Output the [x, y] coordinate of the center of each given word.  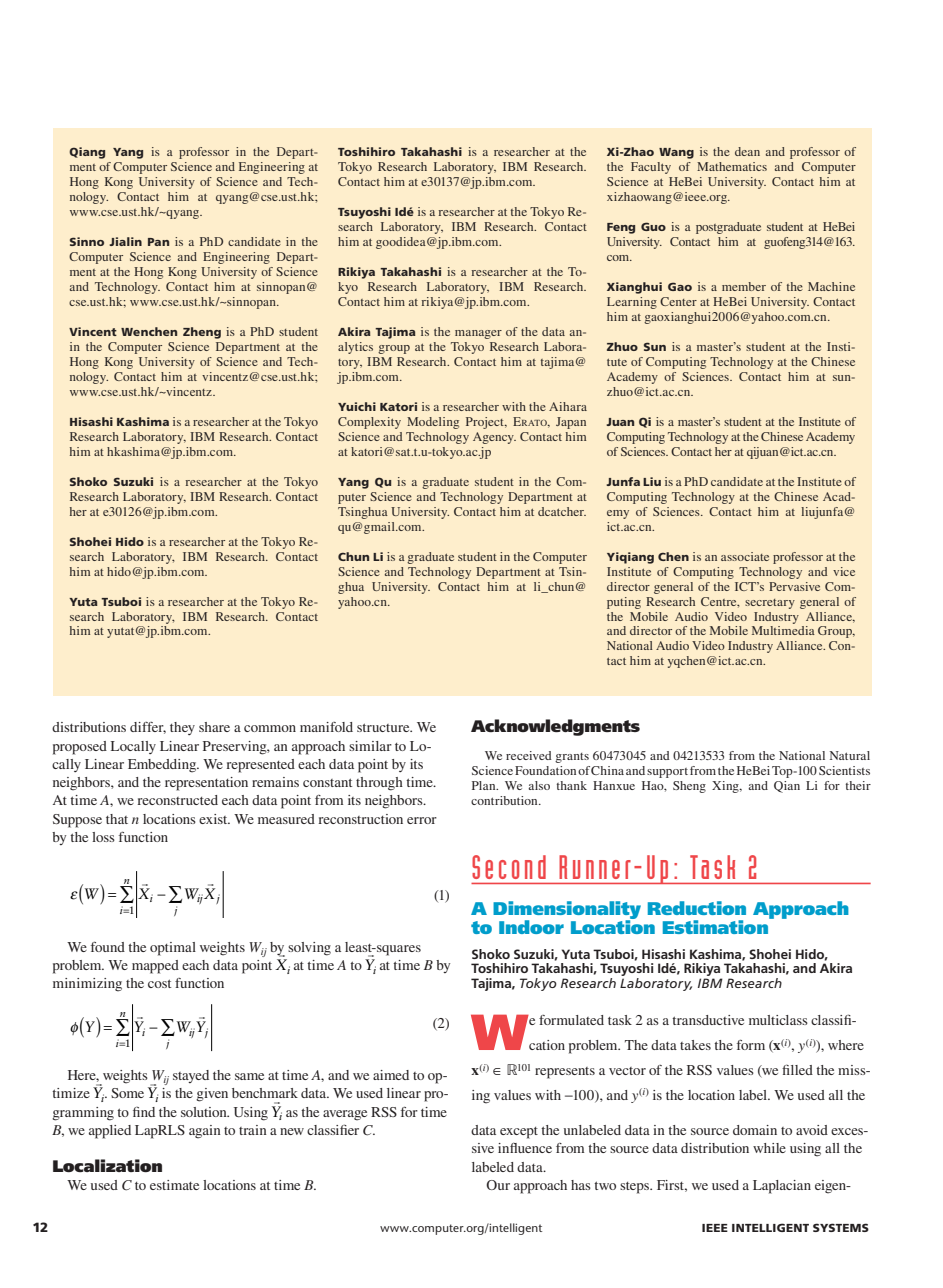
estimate [174, 1185]
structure [384, 727]
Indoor [531, 927]
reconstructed [177, 800]
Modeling [433, 423]
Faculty [651, 168]
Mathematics [732, 166]
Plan [485, 785]
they [182, 728]
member [744, 286]
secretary [770, 604]
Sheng [689, 787]
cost [159, 983]
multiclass [778, 1020]
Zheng [202, 333]
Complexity [369, 423]
